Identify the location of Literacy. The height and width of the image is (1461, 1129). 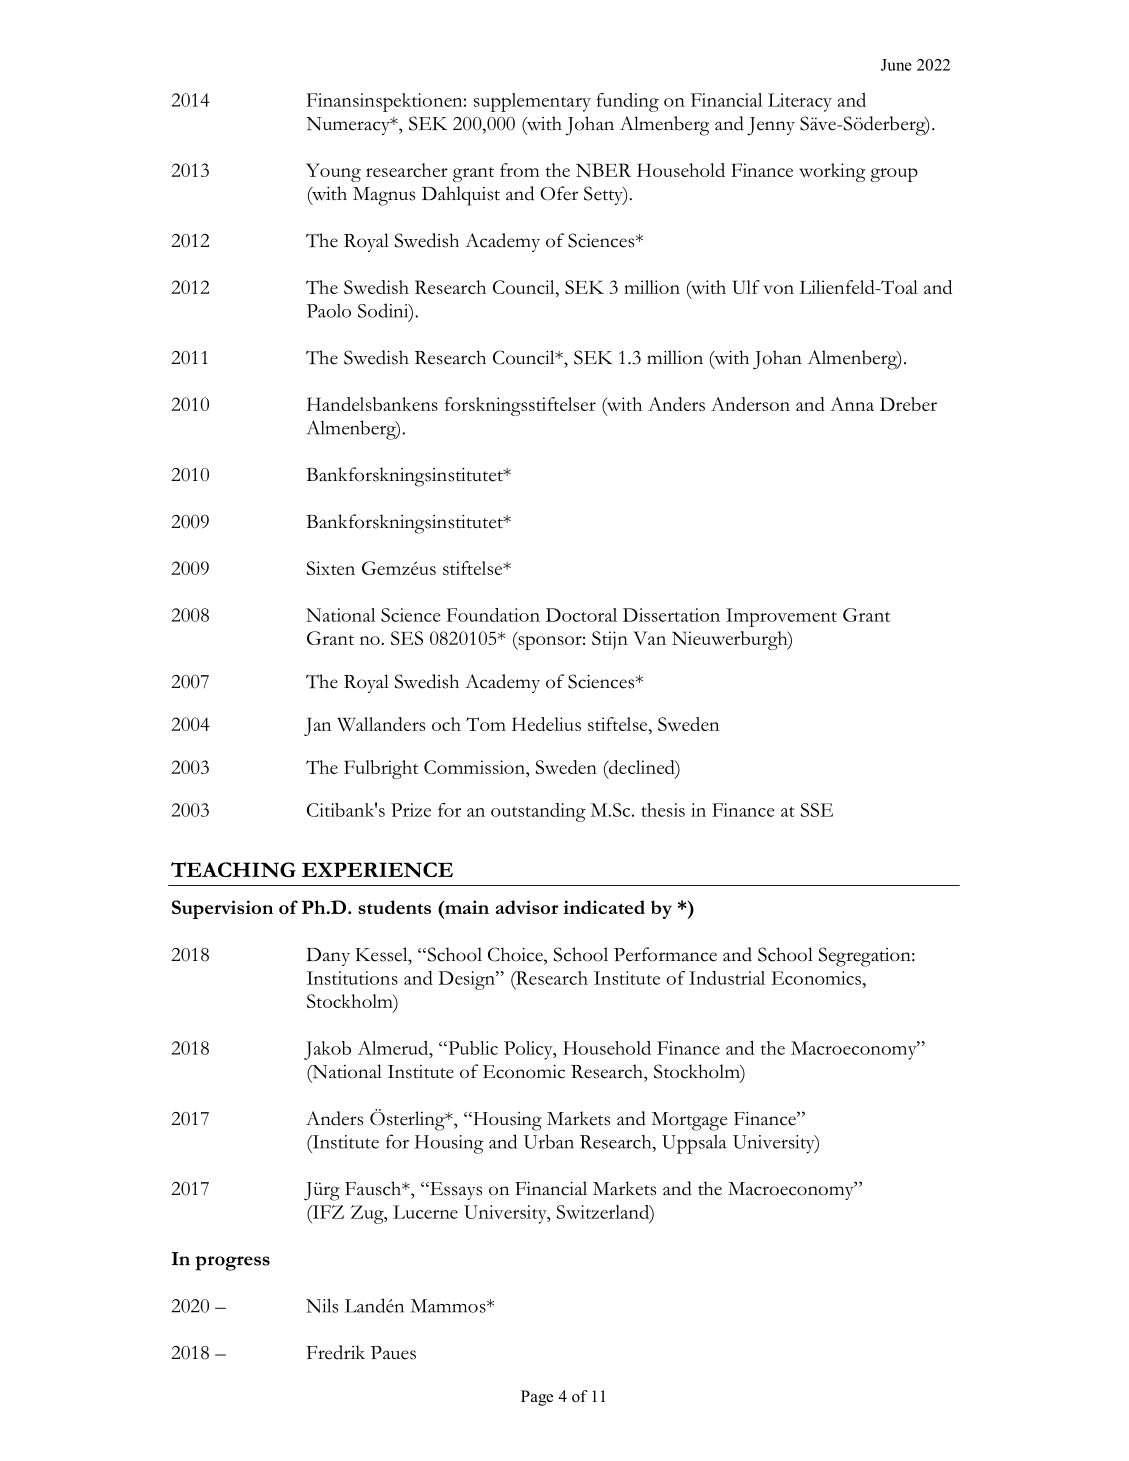
(800, 102).
